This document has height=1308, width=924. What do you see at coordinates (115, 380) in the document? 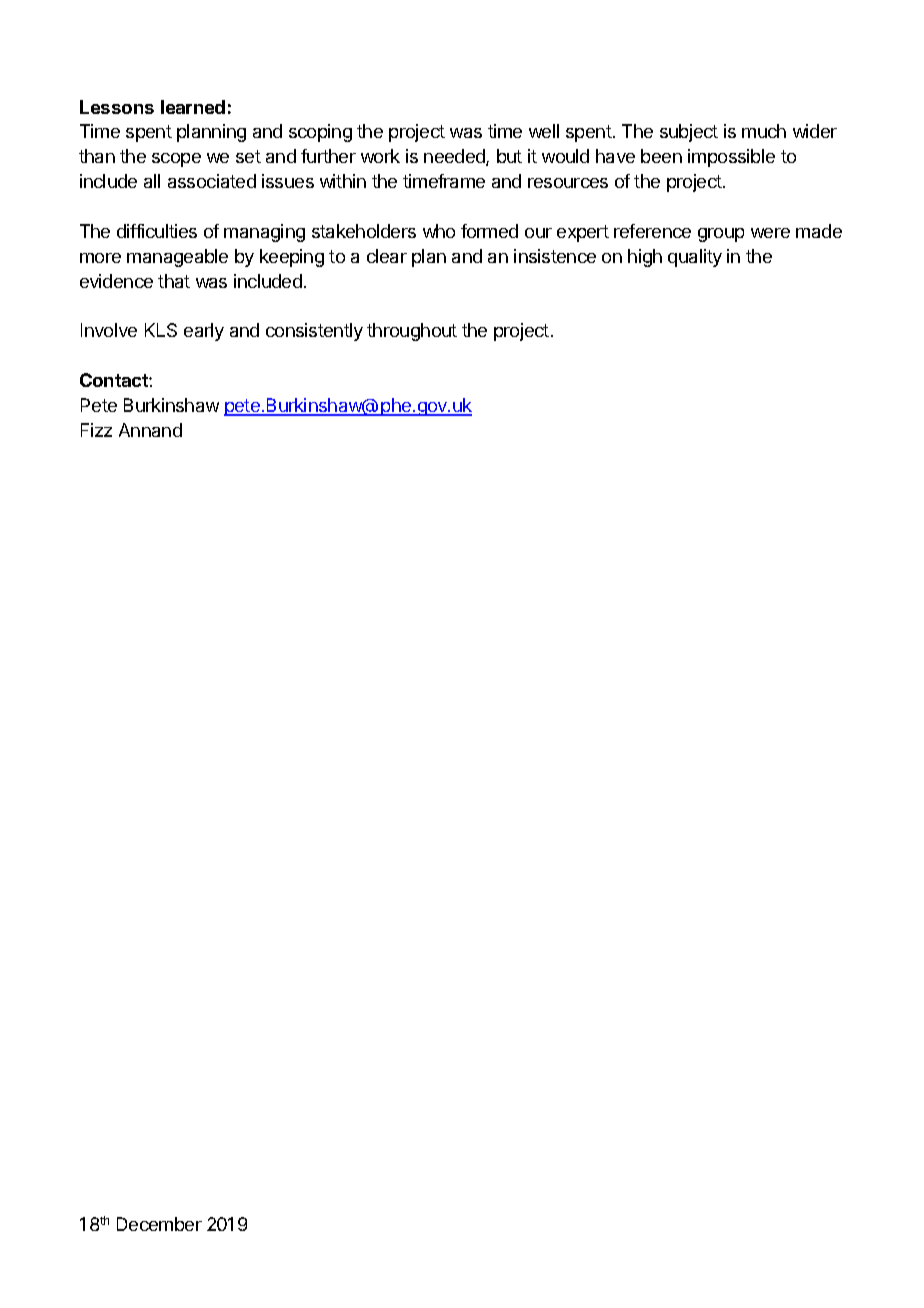
I see `Contact` at bounding box center [115, 380].
